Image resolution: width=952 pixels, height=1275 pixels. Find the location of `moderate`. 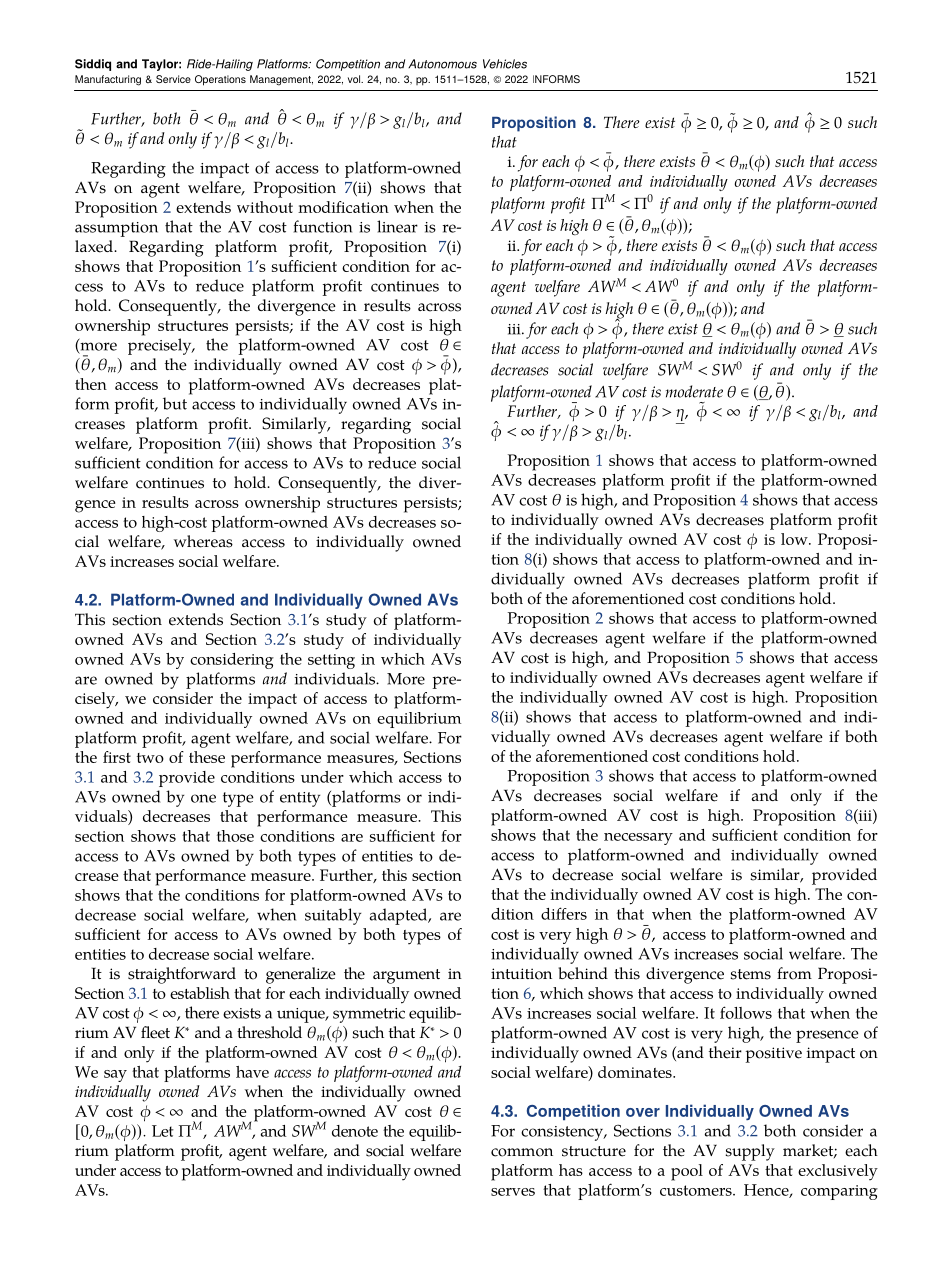

moderate is located at coordinates (694, 391).
